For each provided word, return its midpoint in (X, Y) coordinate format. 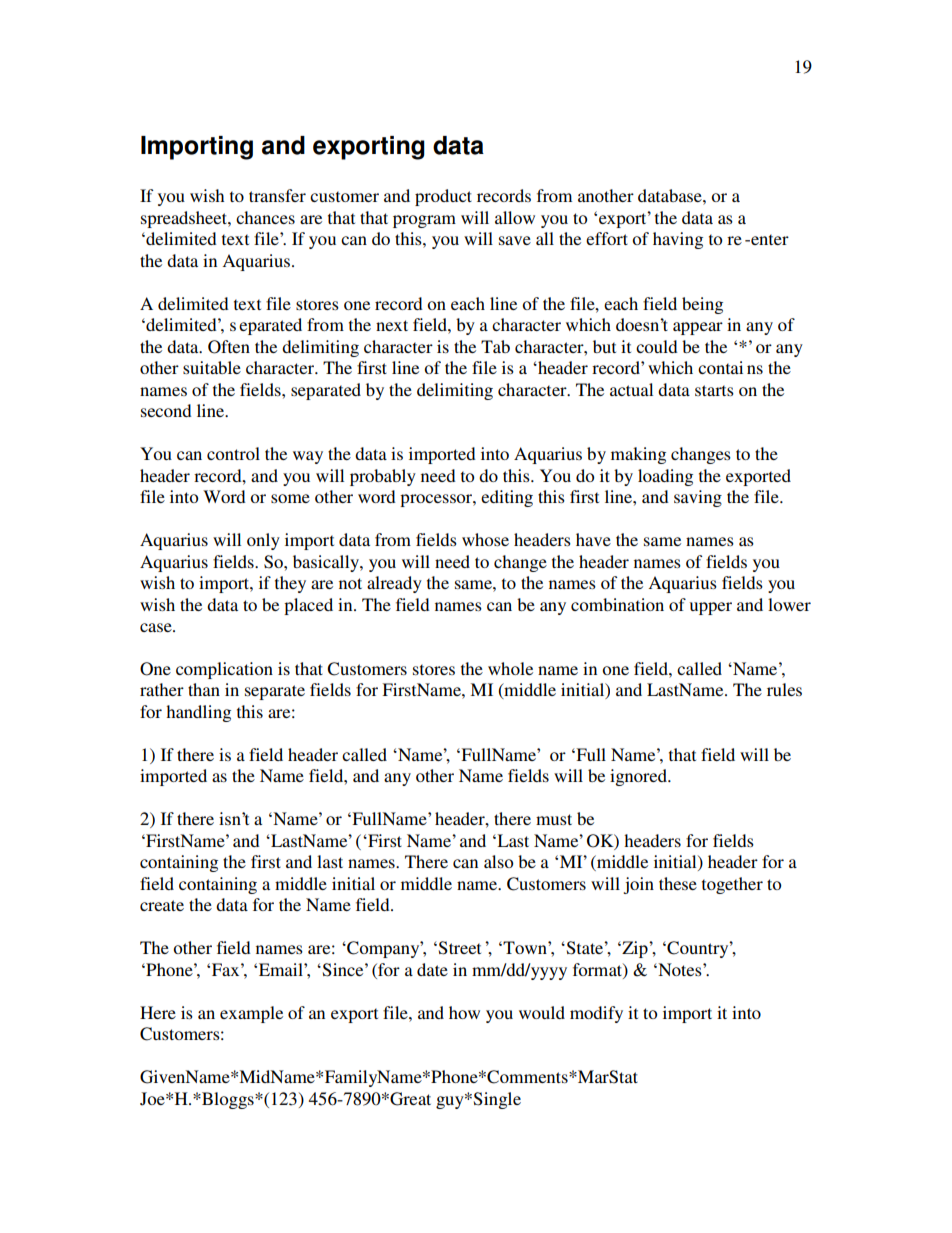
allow (515, 217)
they (290, 584)
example (251, 1014)
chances (265, 217)
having (678, 240)
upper (711, 608)
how (464, 1012)
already (394, 584)
